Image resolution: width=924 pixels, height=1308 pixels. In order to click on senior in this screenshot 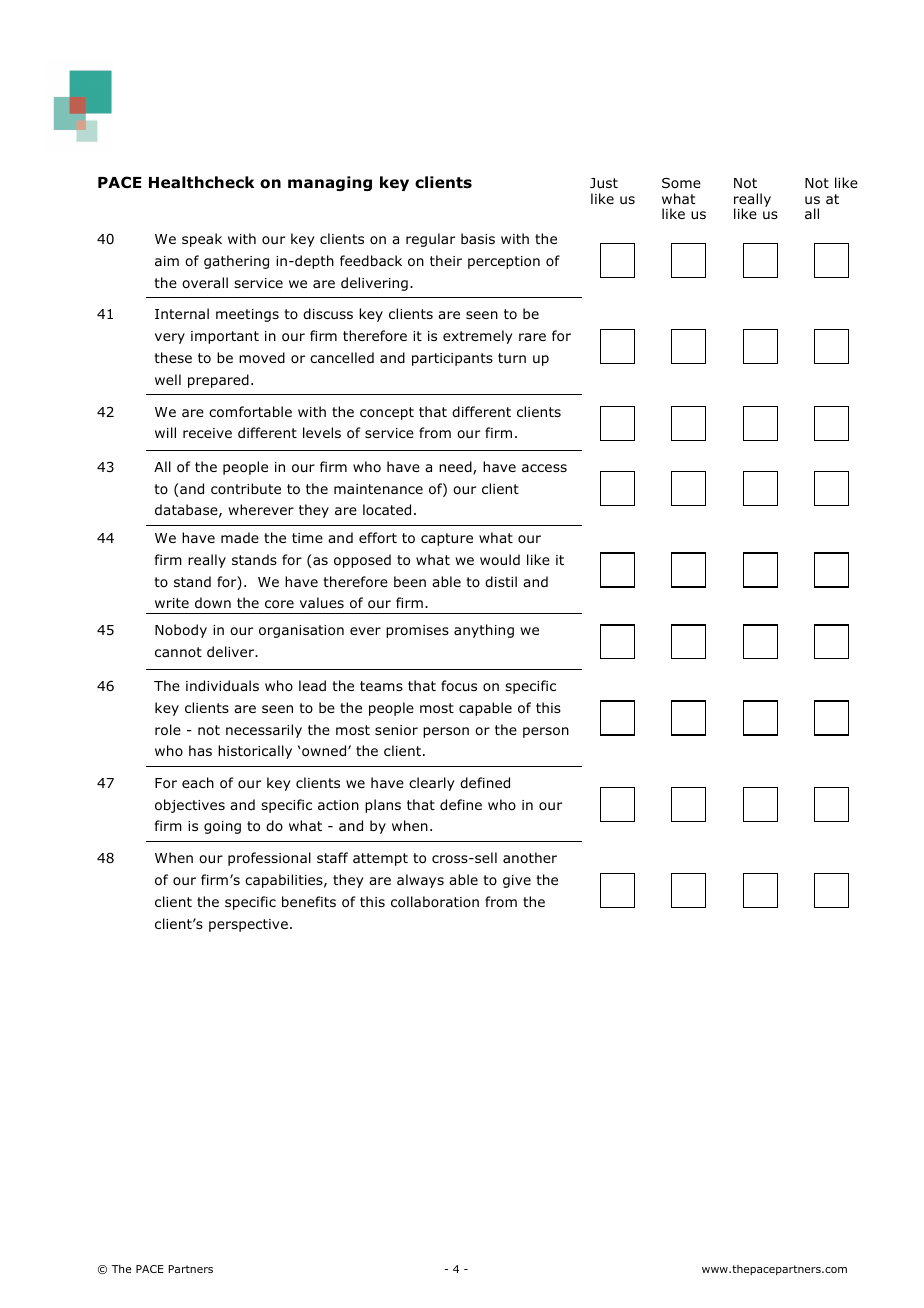, I will do `click(396, 730)`.
